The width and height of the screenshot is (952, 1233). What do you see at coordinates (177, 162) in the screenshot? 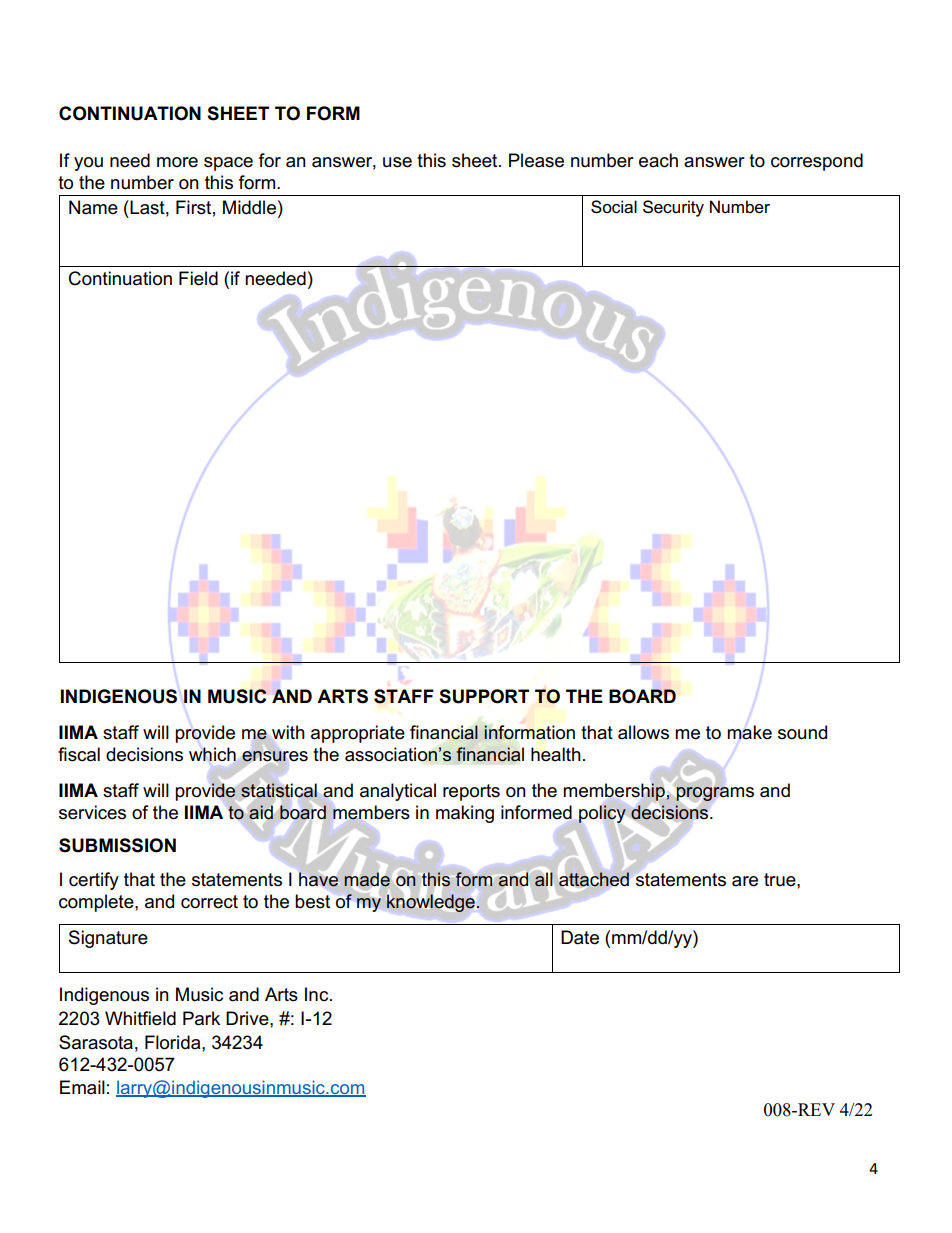
I see `more` at bounding box center [177, 162].
